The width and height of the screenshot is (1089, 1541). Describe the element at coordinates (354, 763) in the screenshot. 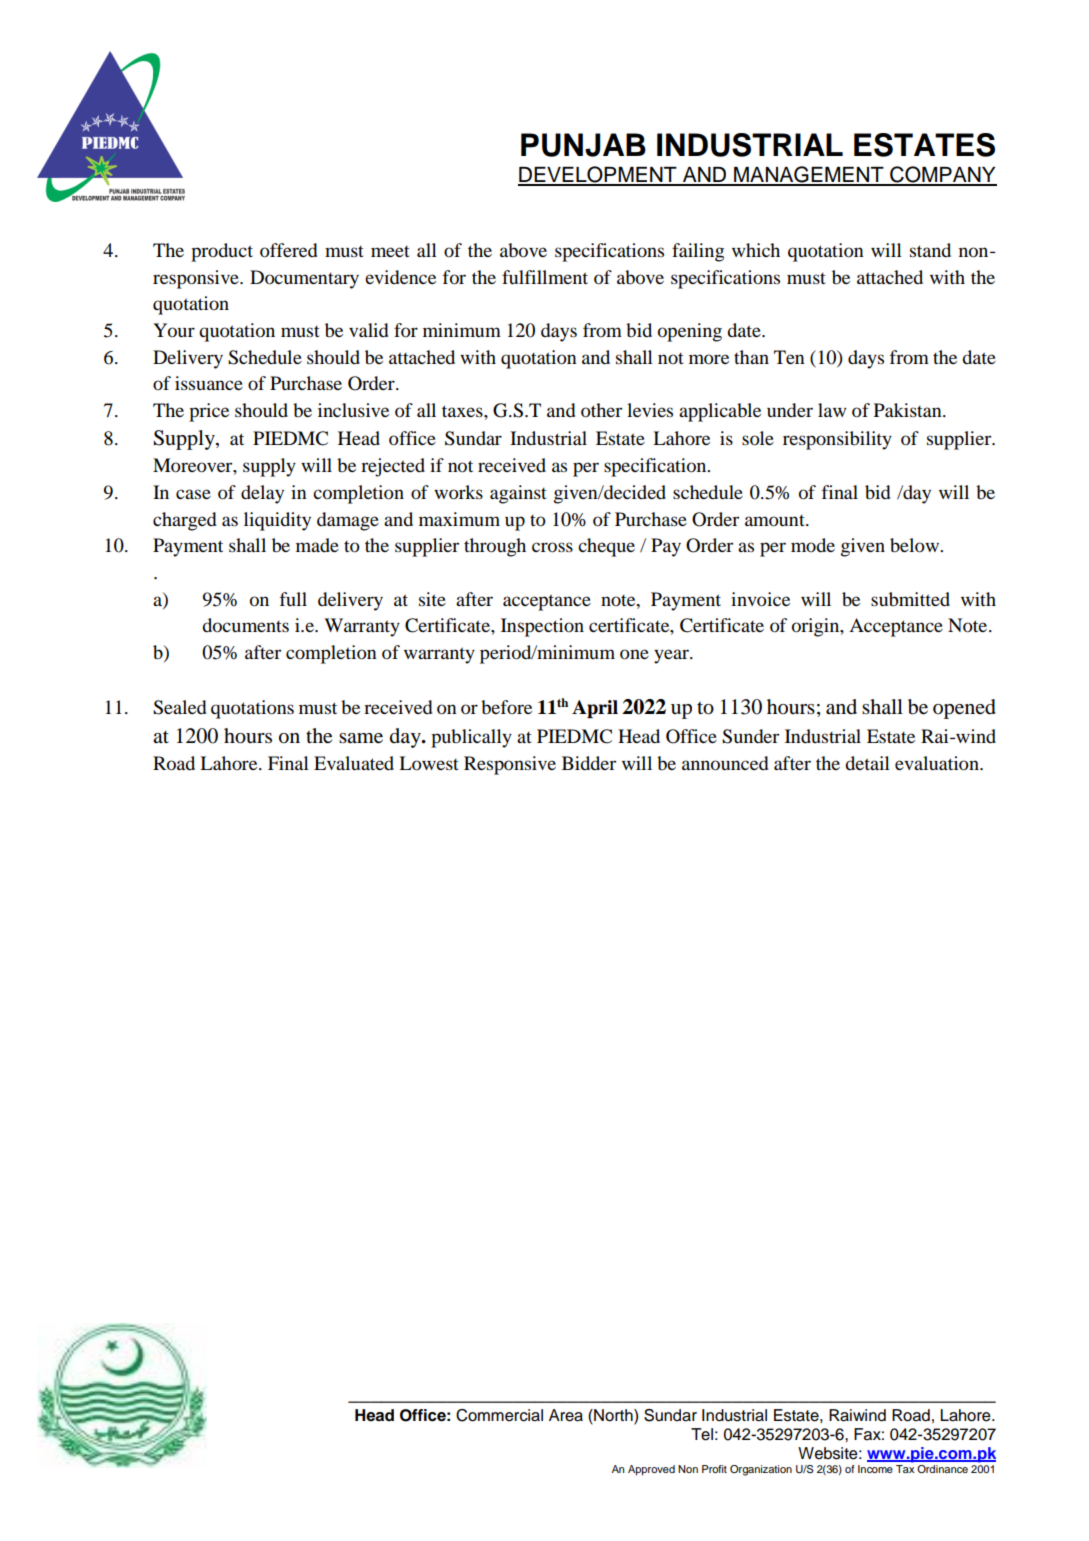

I see `Evaluated` at that location.
